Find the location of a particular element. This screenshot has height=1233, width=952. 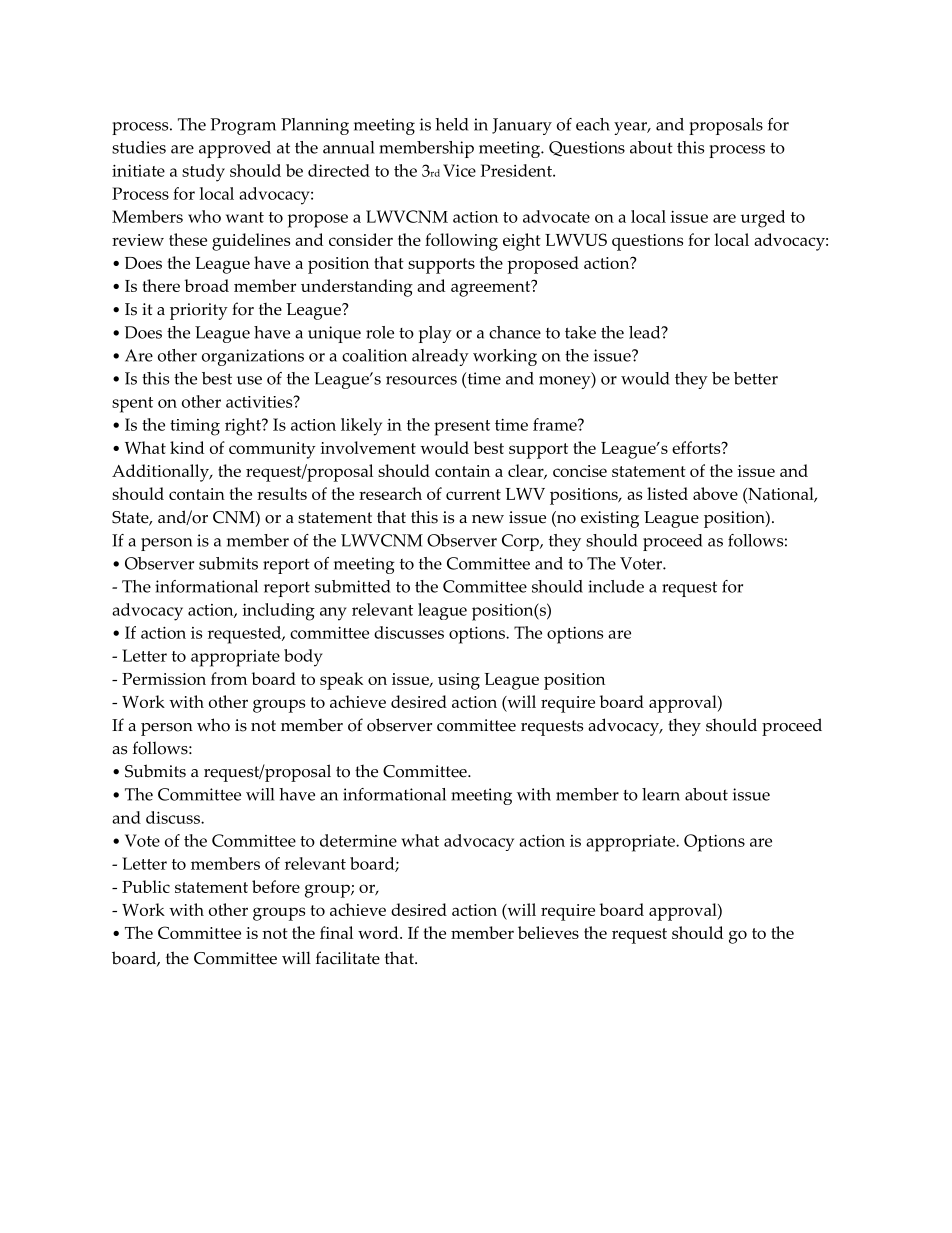

organizations is located at coordinates (253, 357).
